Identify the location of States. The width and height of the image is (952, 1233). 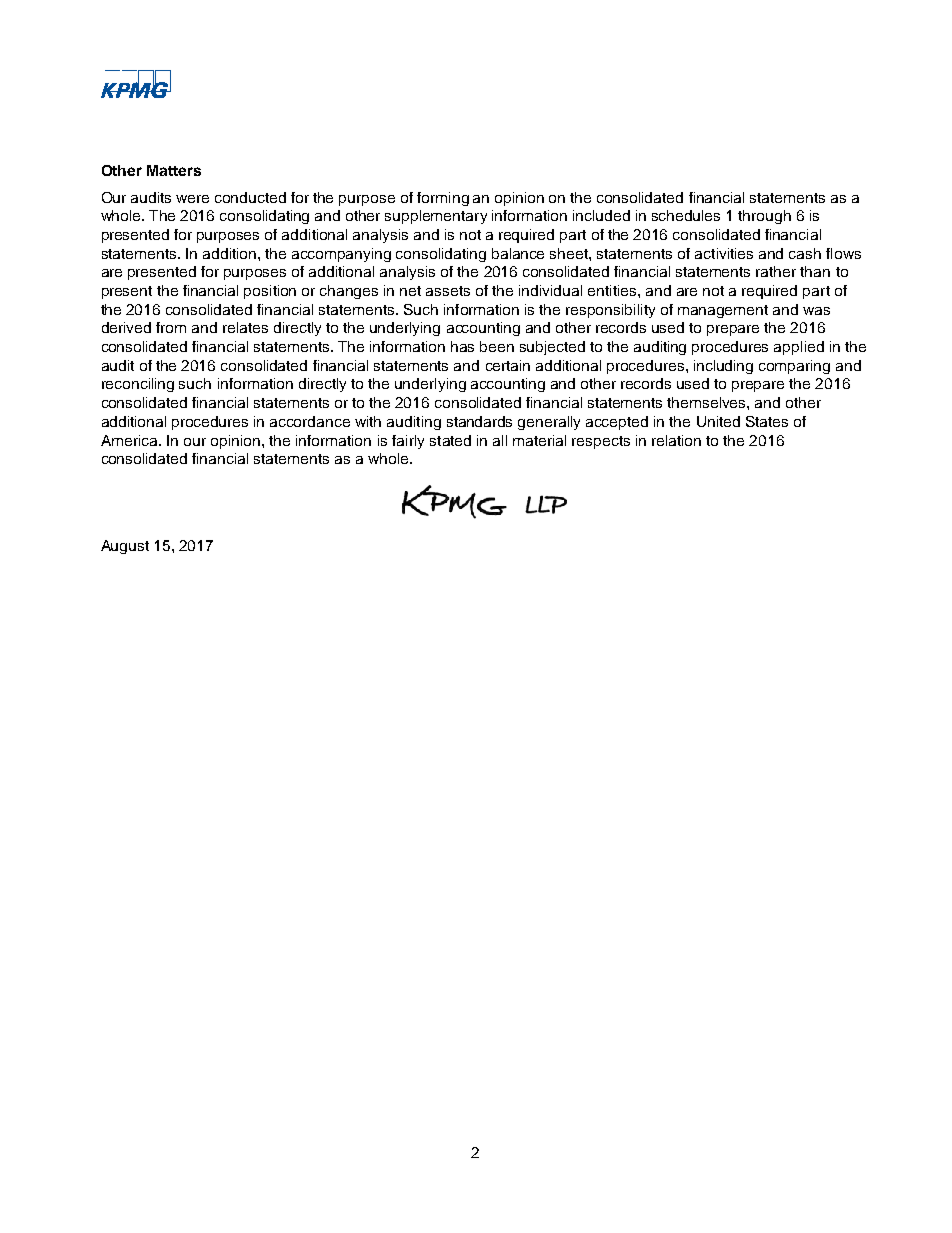
(767, 421).
